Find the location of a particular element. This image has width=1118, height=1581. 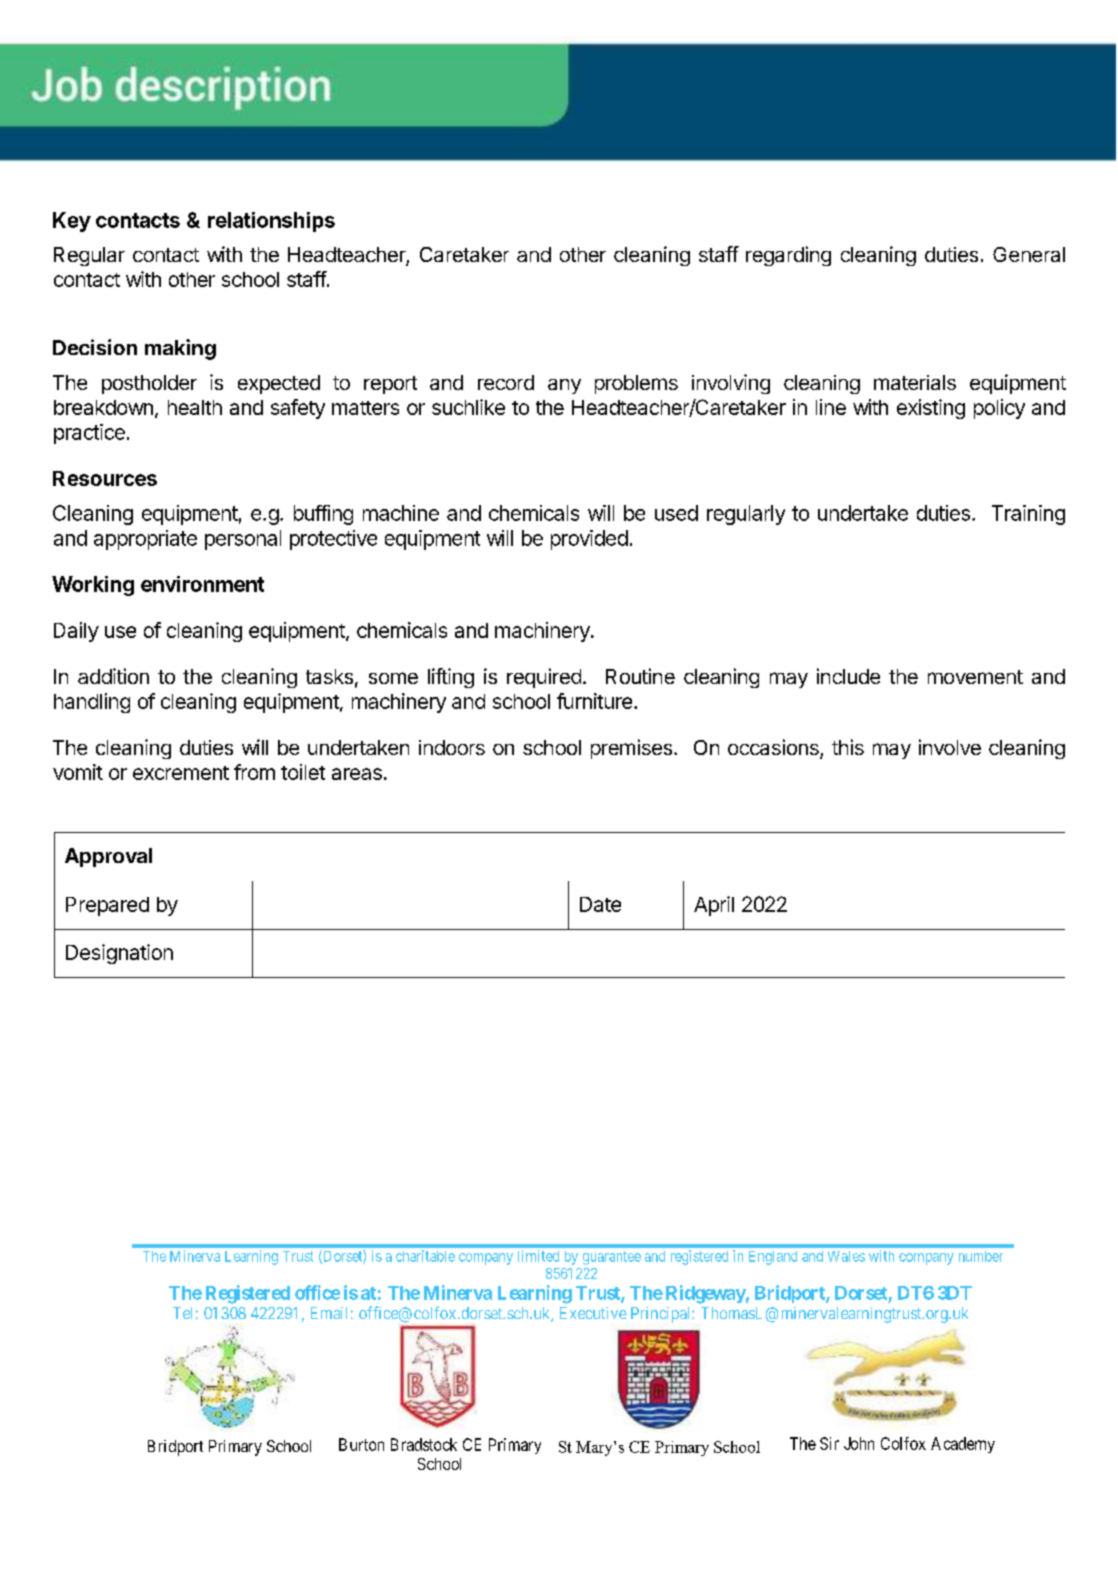

involve is located at coordinates (950, 747).
